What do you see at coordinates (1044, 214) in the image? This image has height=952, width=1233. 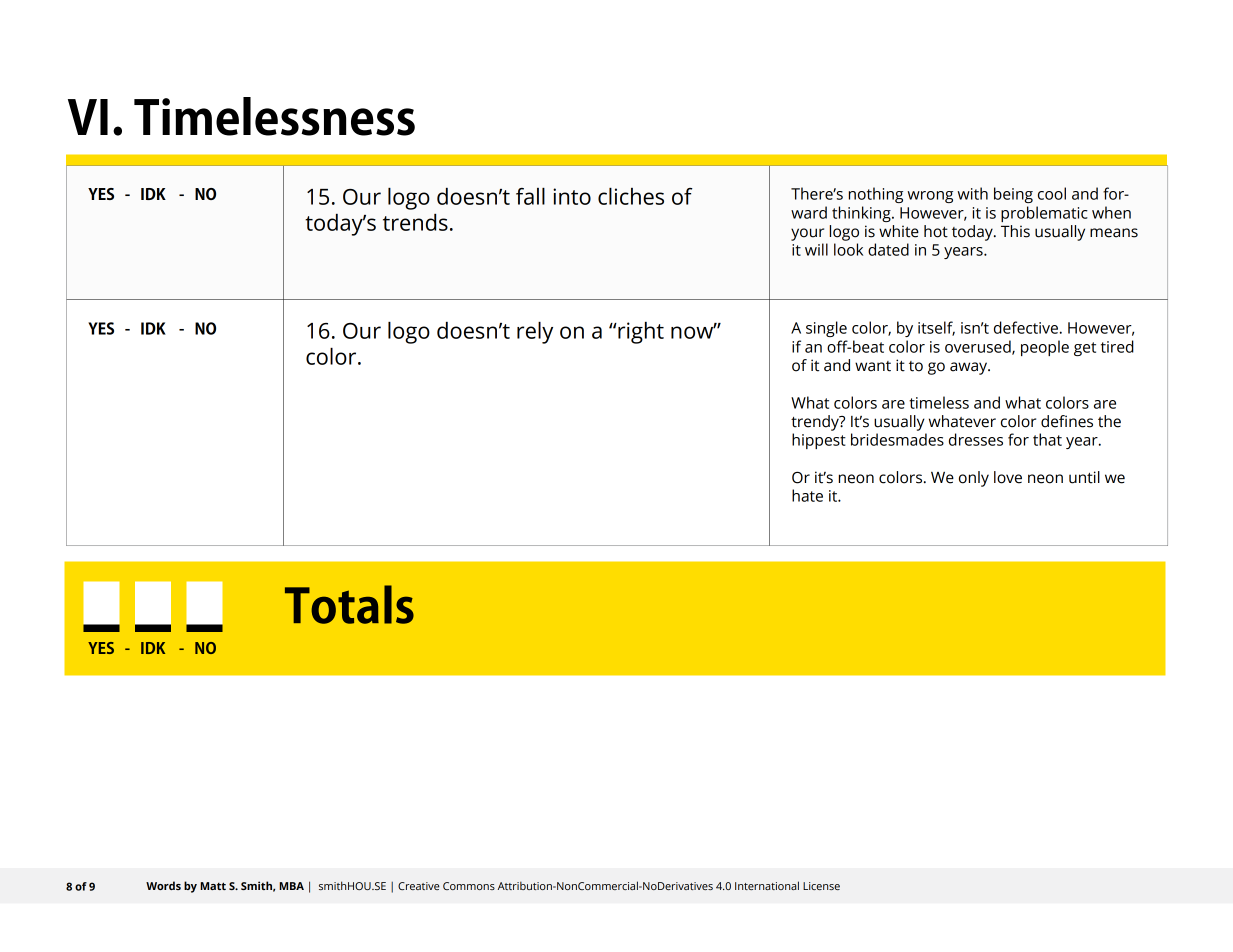 I see `problematic` at bounding box center [1044, 214].
